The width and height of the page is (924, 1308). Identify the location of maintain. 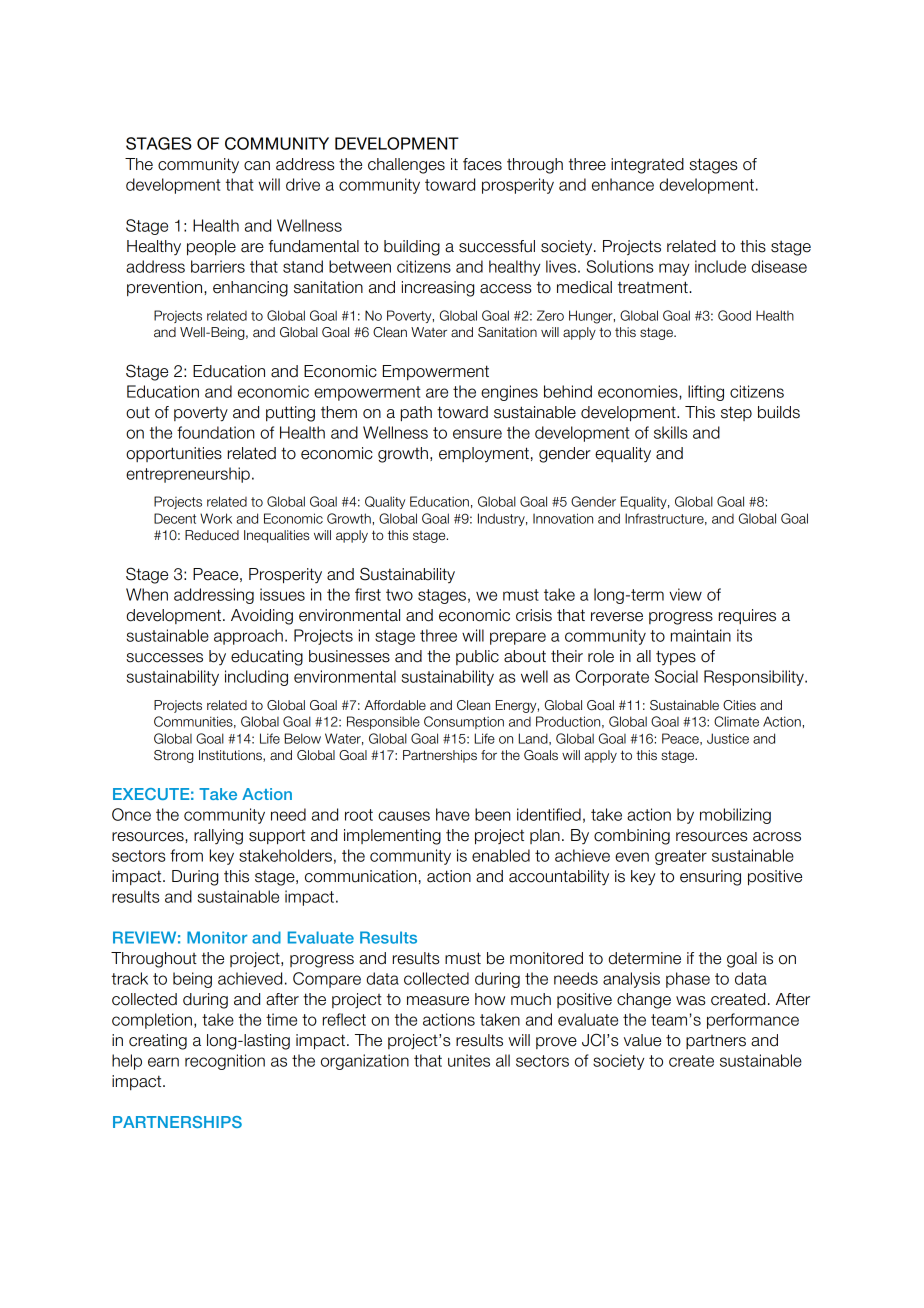
(701, 635).
